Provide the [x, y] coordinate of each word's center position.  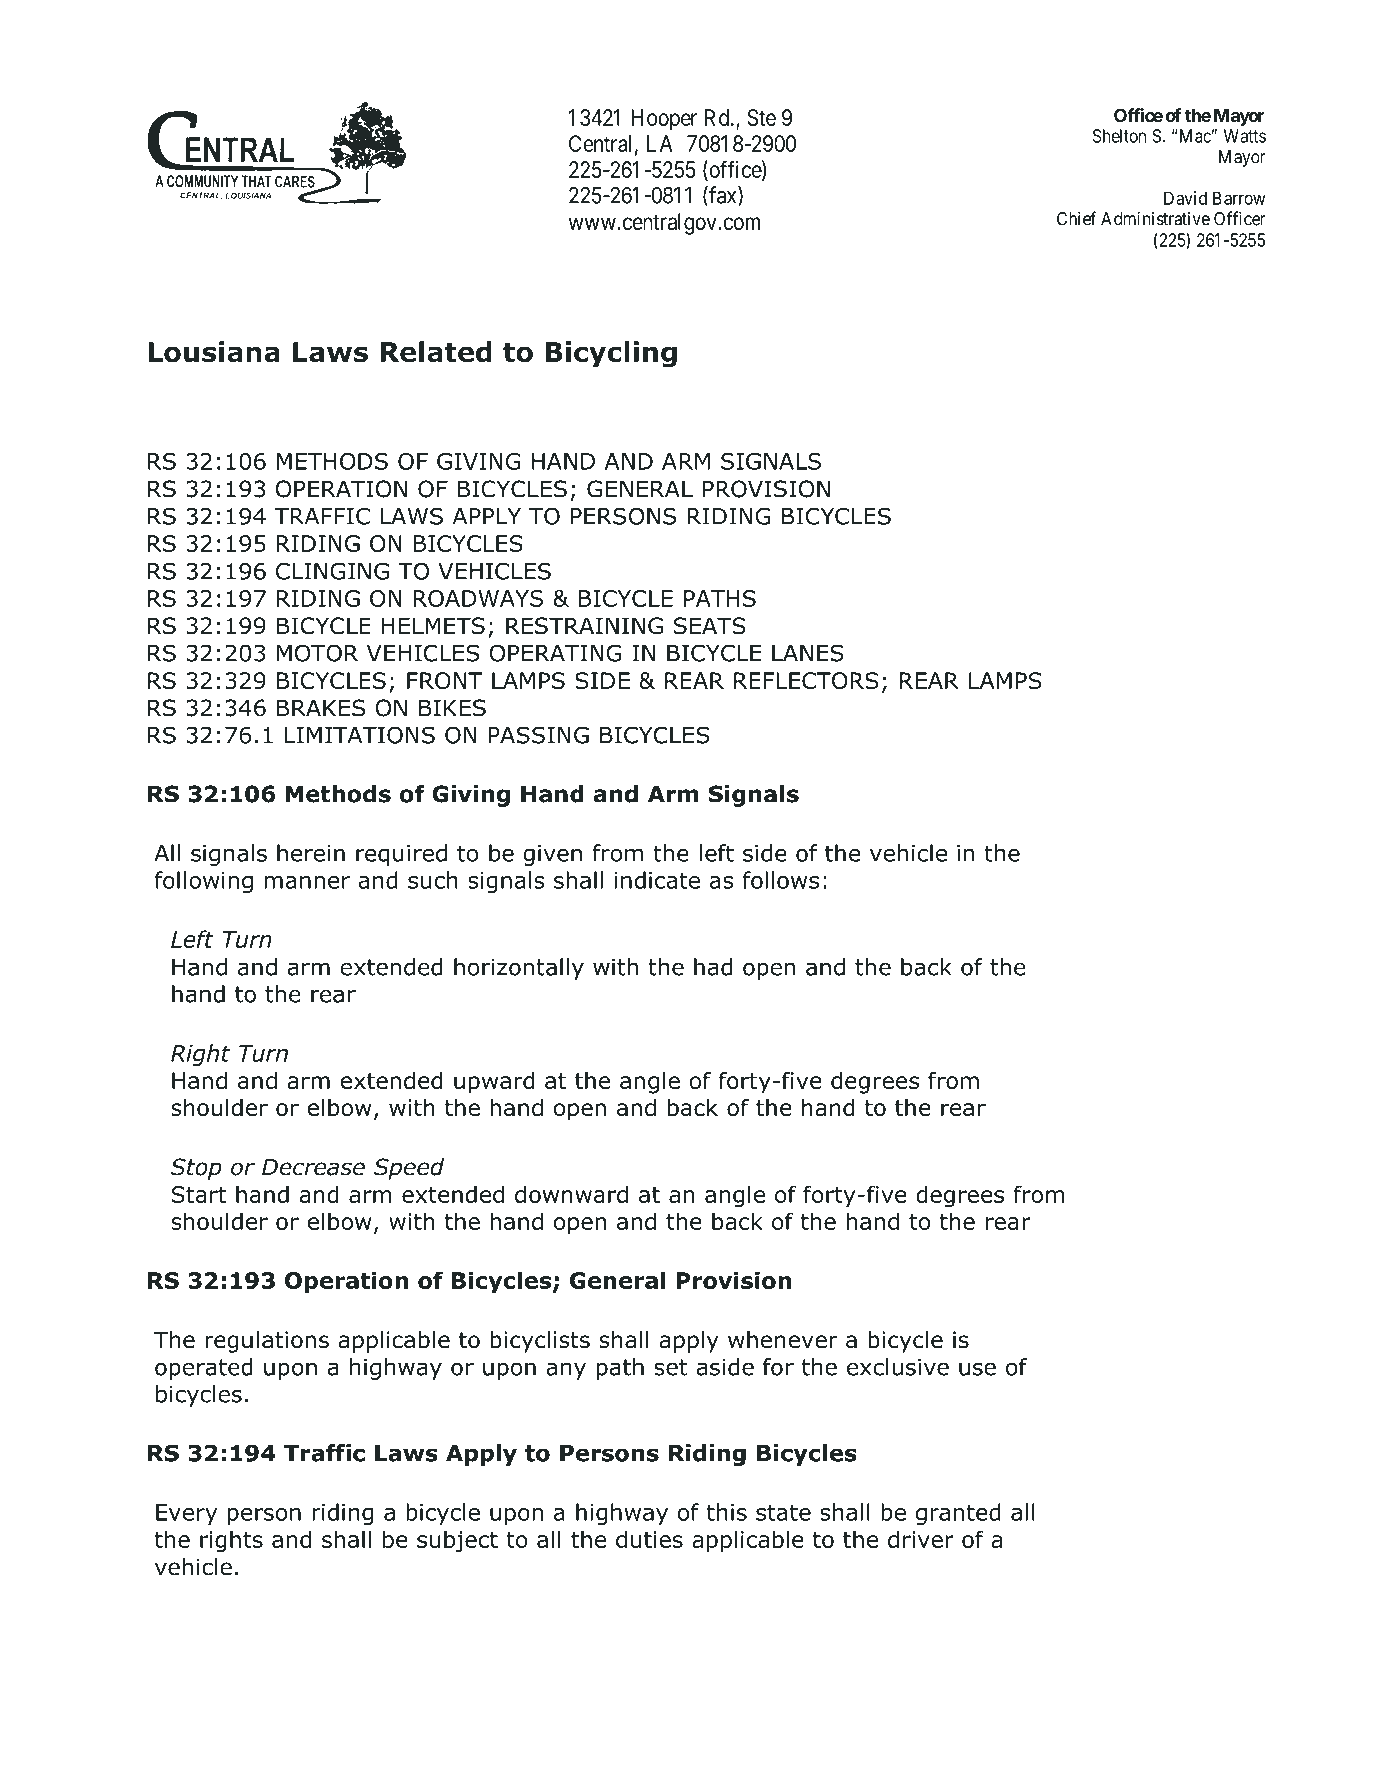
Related [436, 352]
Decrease [313, 1167]
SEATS [710, 626]
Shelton [1119, 136]
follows [780, 880]
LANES [808, 653]
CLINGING [332, 571]
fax [723, 196]
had [713, 967]
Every [186, 1514]
